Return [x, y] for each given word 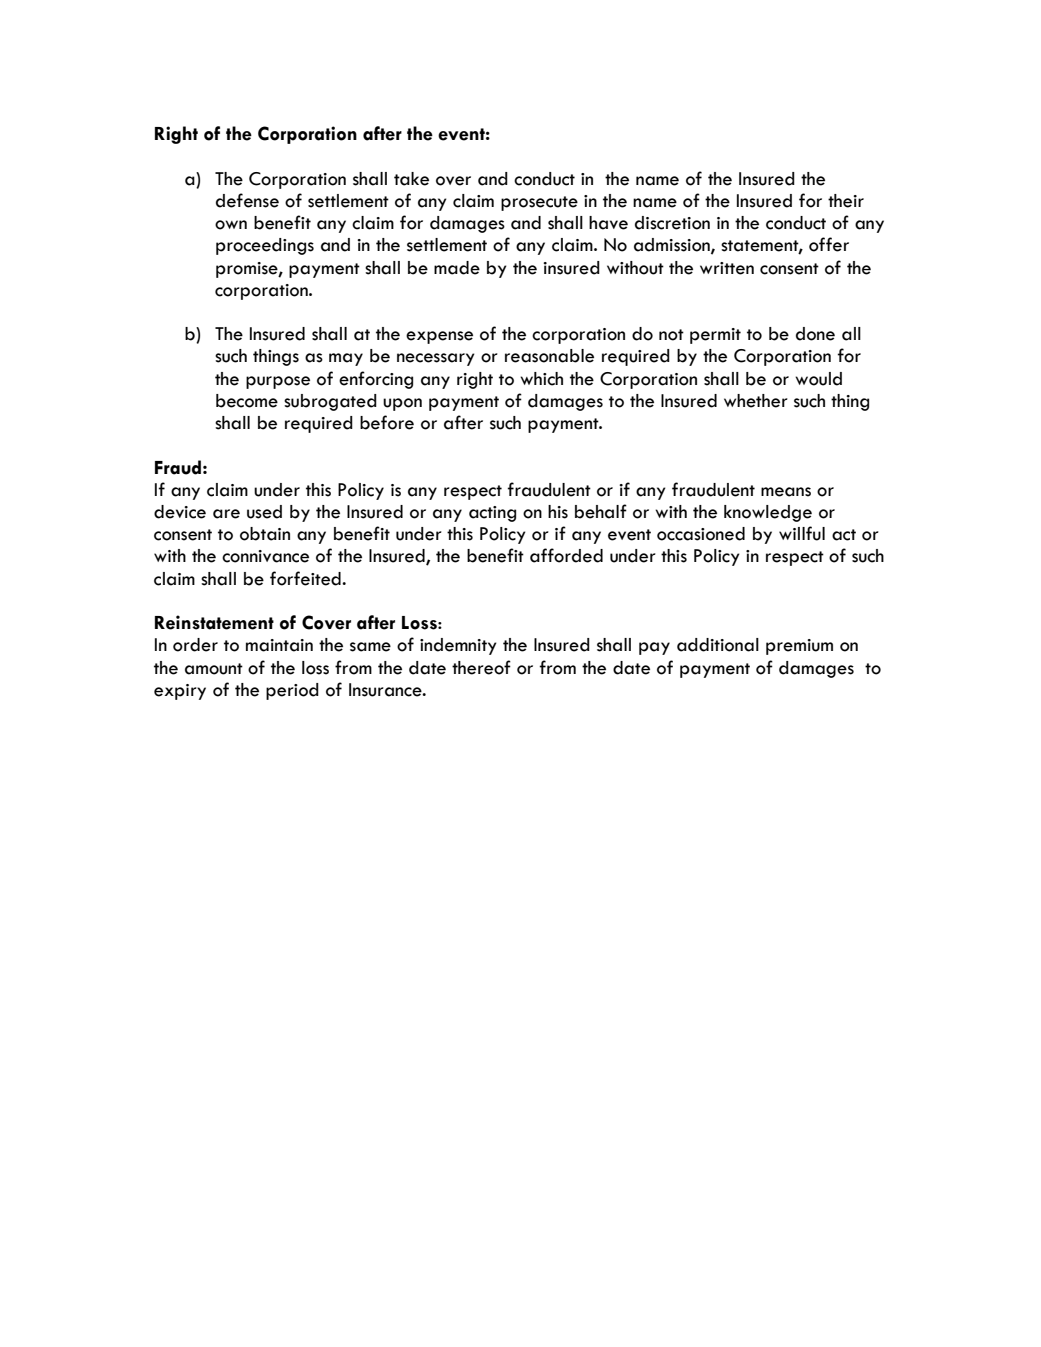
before [387, 422]
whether [756, 401]
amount [214, 669]
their [846, 201]
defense [247, 200]
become [247, 401]
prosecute [539, 203]
